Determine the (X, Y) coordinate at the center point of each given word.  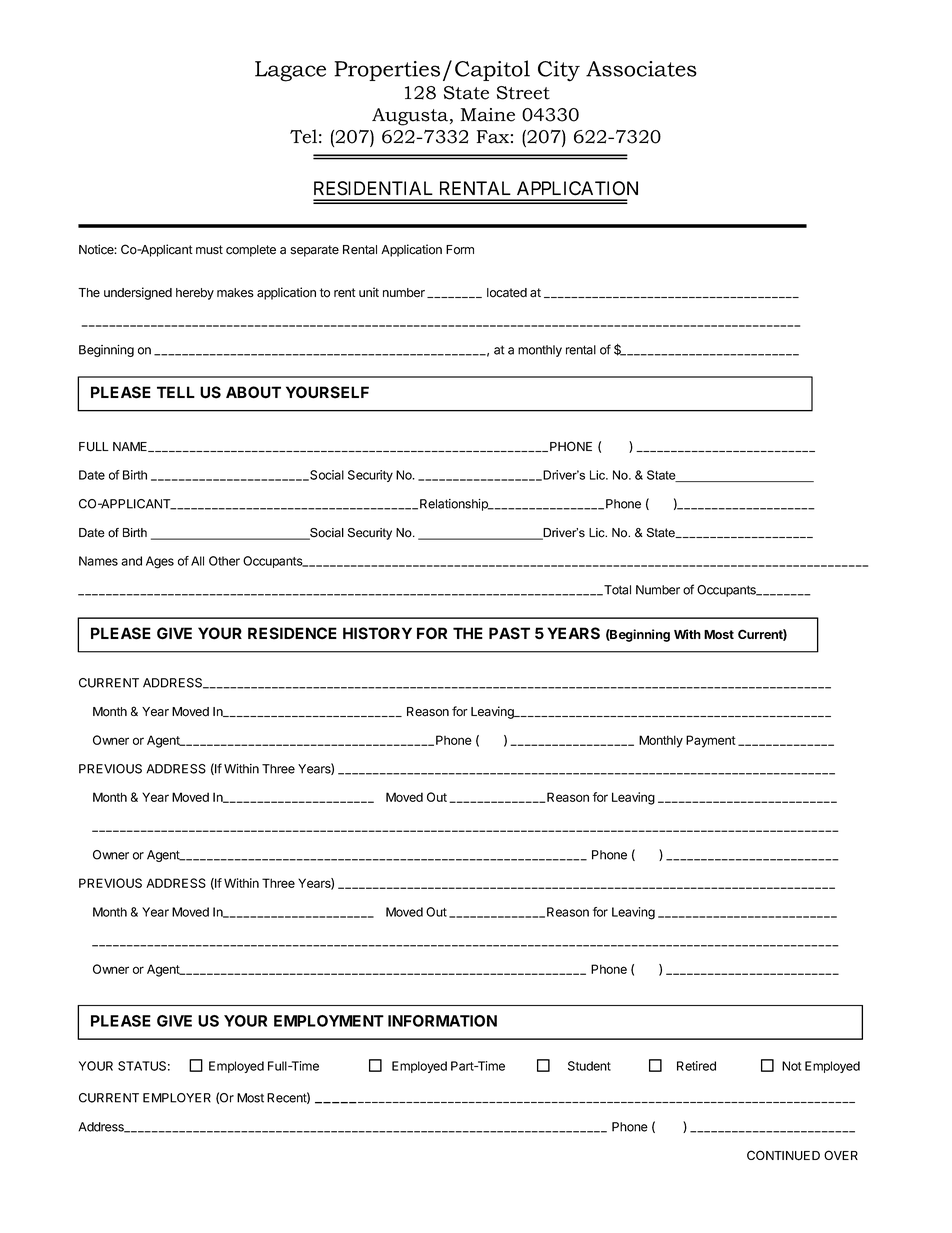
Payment (711, 741)
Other (224, 561)
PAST (509, 633)
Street (523, 93)
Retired (696, 1066)
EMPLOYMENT (329, 1021)
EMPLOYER (177, 1098)
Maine (488, 115)
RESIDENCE (292, 633)
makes (235, 293)
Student (589, 1066)
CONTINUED (783, 1155)
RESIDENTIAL (373, 188)
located (507, 293)
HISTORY (377, 633)
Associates (641, 69)
